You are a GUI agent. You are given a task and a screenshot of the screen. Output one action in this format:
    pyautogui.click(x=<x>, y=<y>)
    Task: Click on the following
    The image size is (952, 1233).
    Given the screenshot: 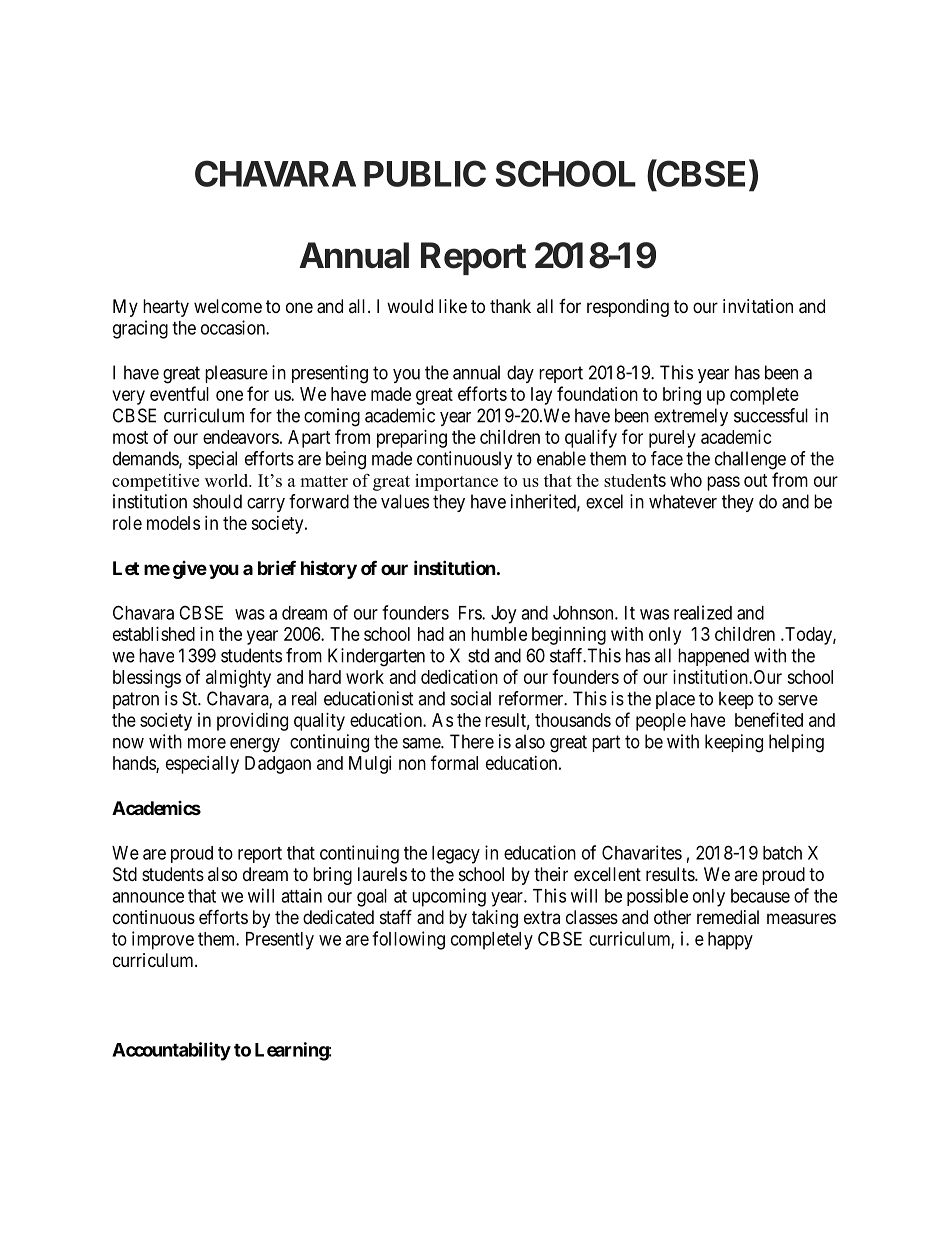 What is the action you would take?
    pyautogui.click(x=408, y=940)
